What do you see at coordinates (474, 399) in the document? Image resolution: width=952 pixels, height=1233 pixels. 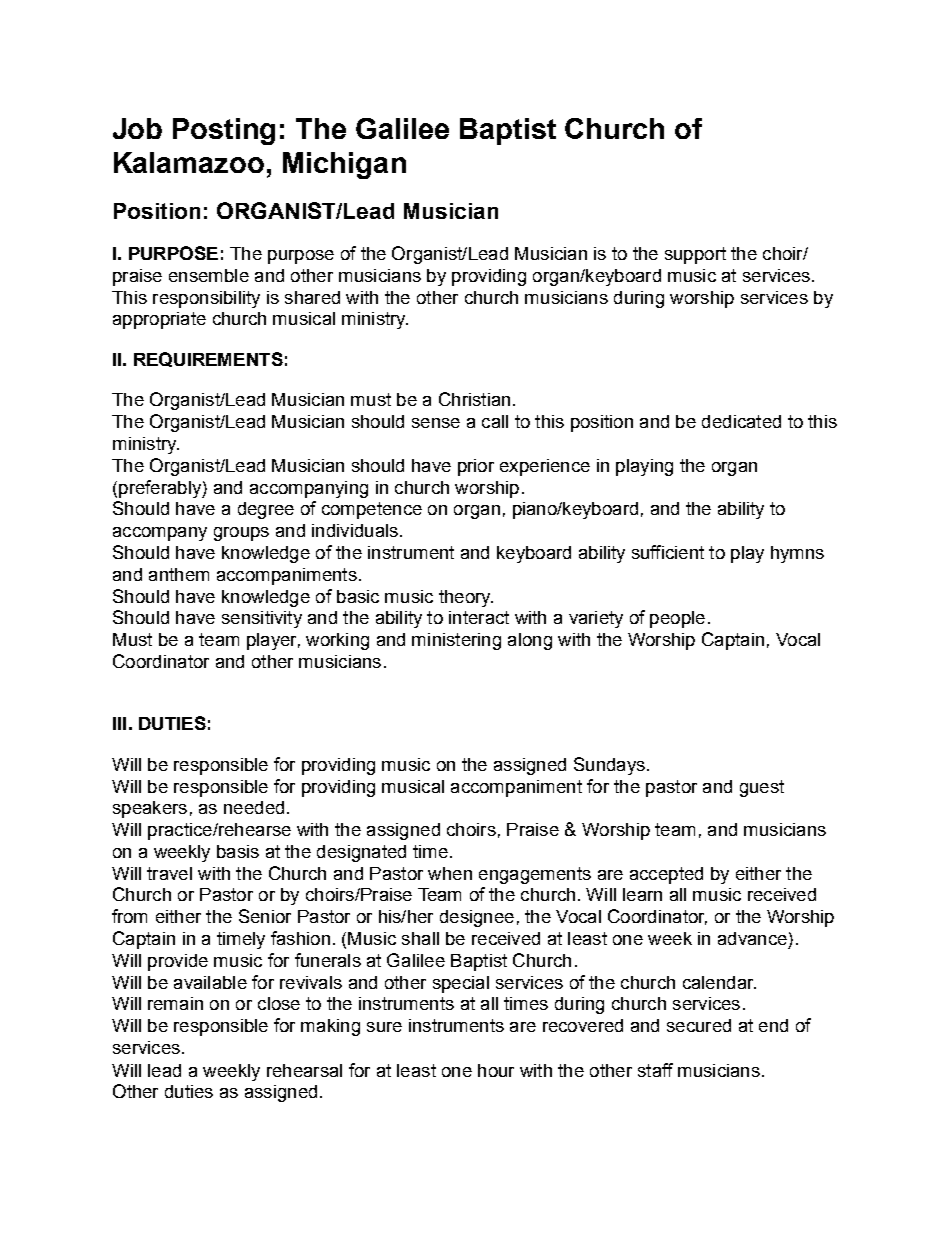 I see `Christian` at bounding box center [474, 399].
